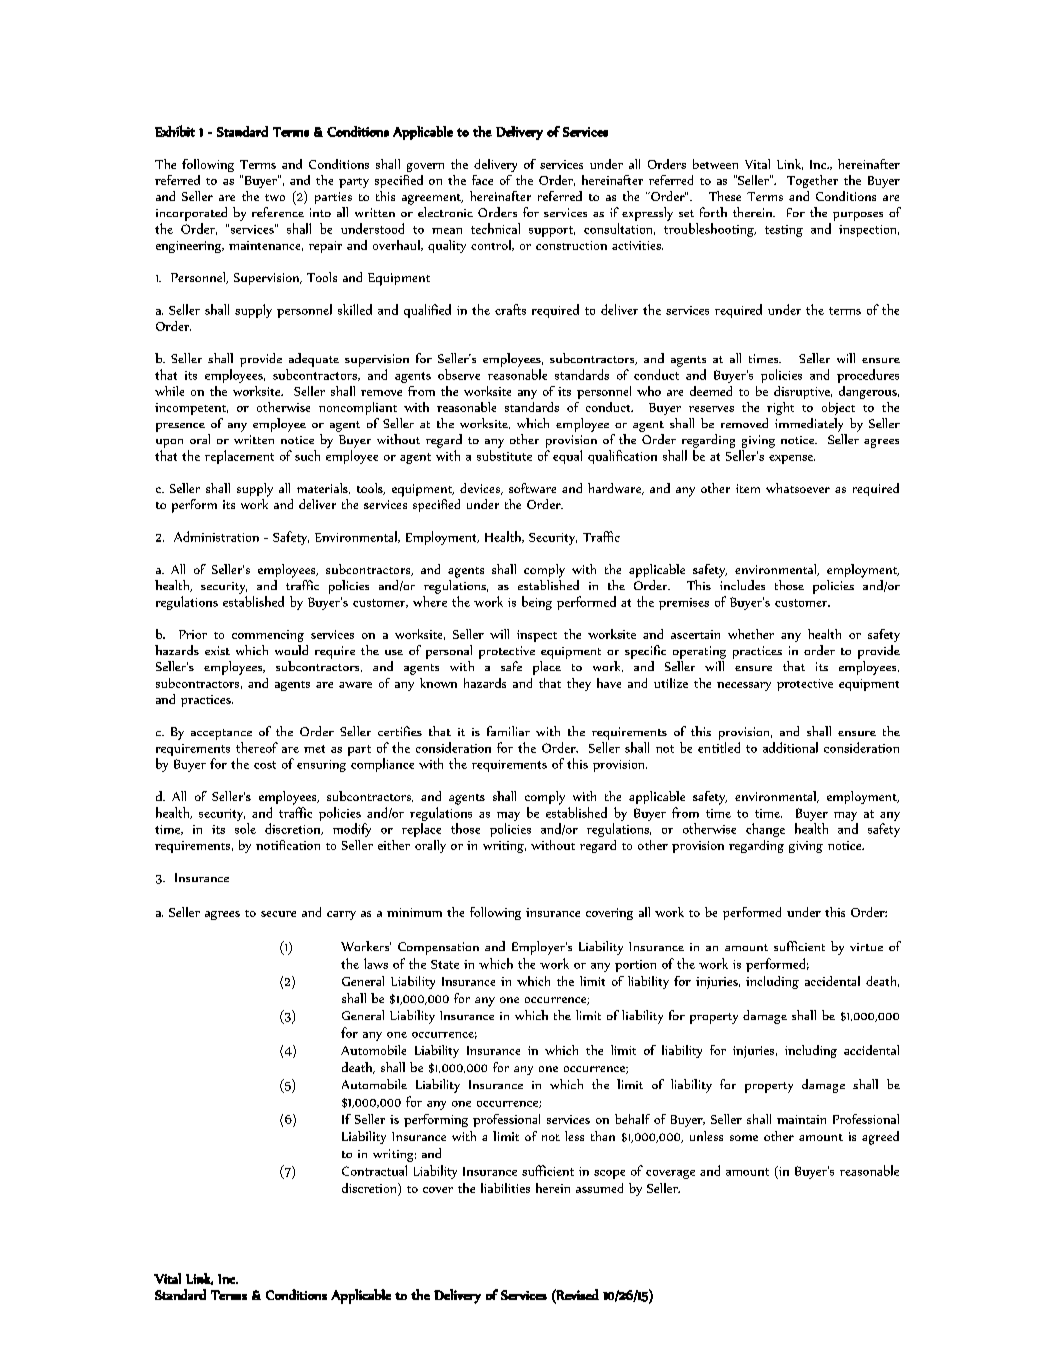  Describe the element at coordinates (268, 636) in the page. I see `commencing` at that location.
